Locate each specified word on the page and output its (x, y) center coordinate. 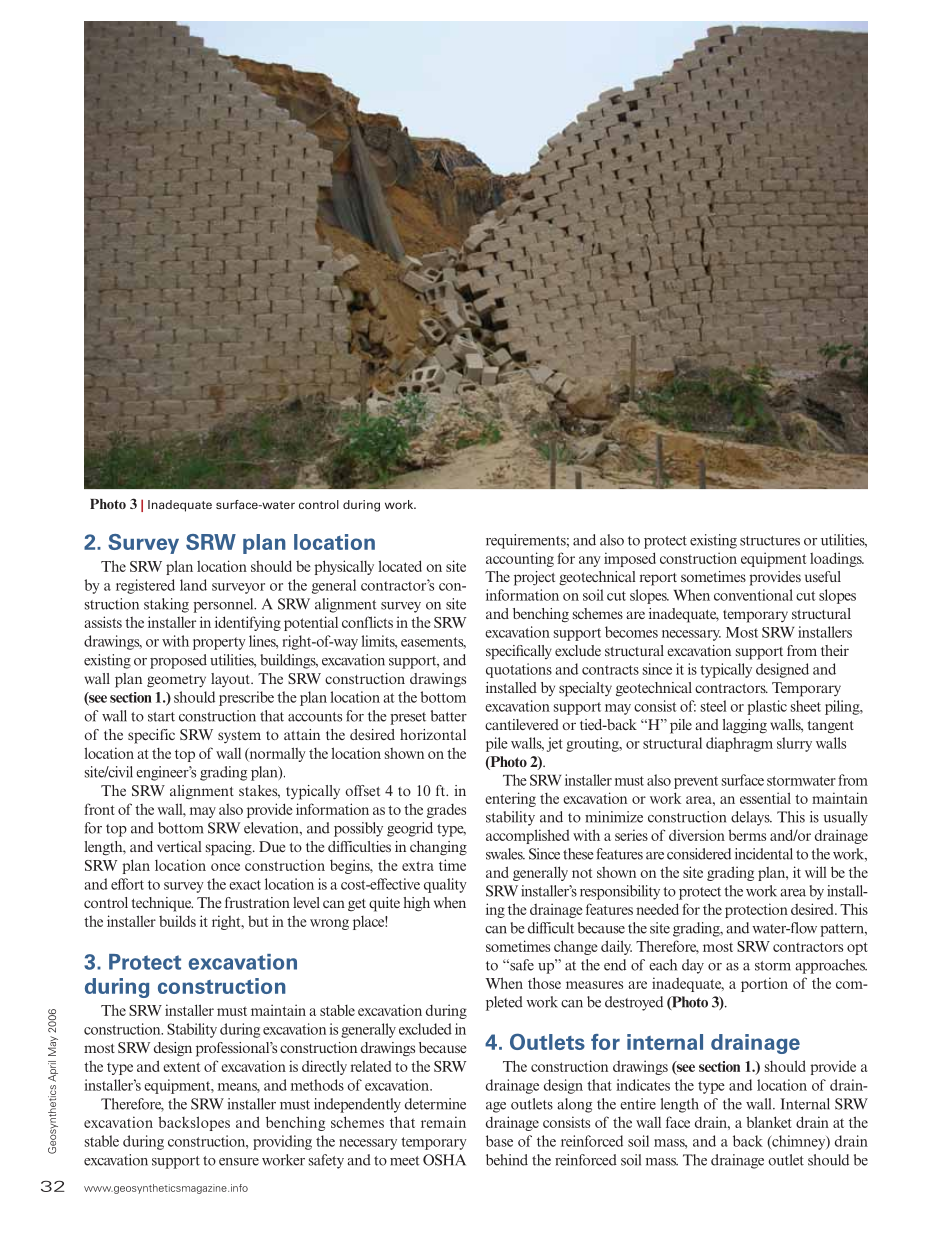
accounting (520, 559)
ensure (239, 1162)
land (193, 585)
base (499, 1141)
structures (770, 541)
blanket (769, 1122)
